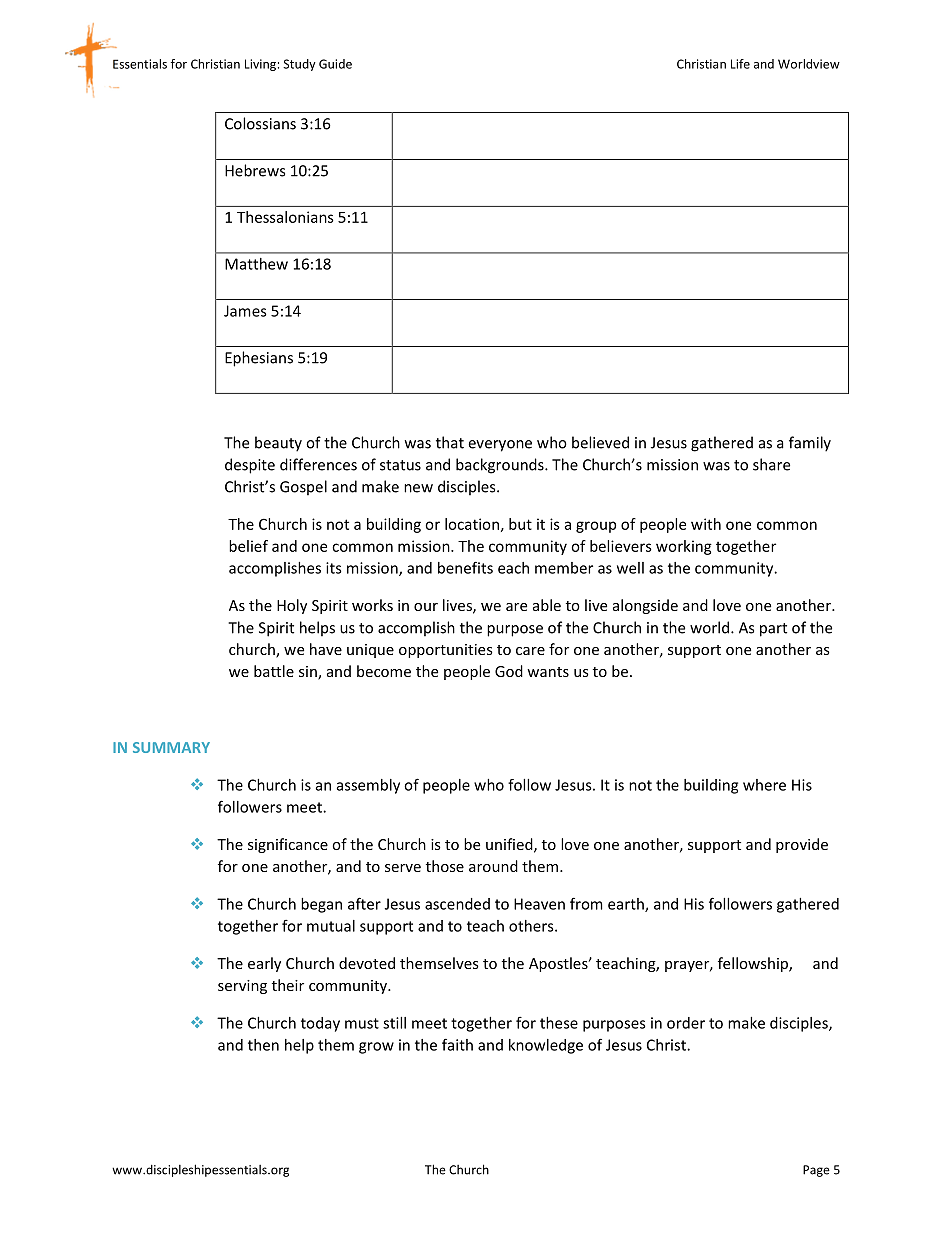  What do you see at coordinates (530, 651) in the screenshot?
I see `care` at bounding box center [530, 651].
